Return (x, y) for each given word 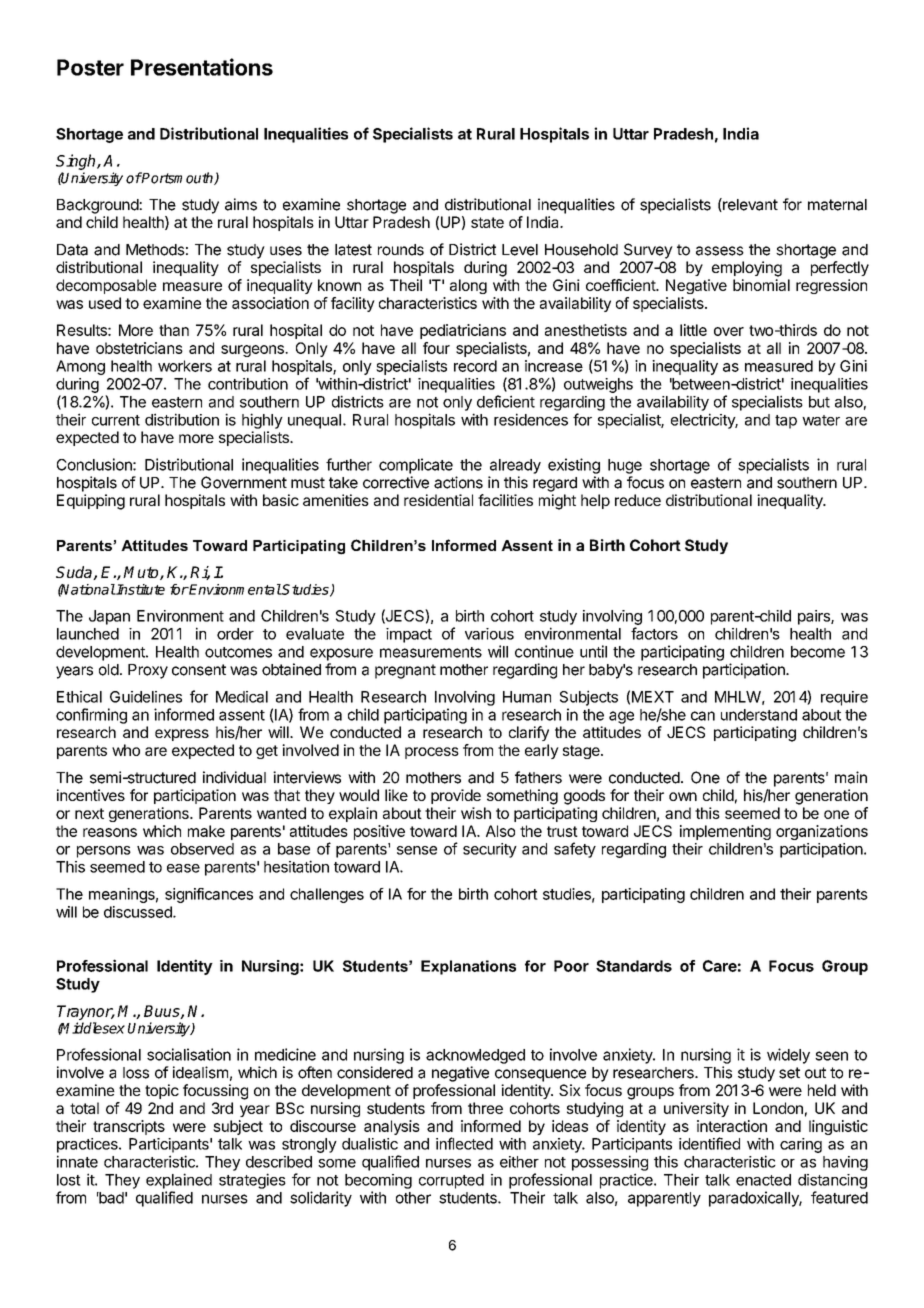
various (489, 634)
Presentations (202, 67)
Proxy (148, 671)
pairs (815, 617)
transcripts (129, 1127)
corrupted (451, 1181)
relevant (749, 205)
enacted (763, 1180)
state (487, 222)
